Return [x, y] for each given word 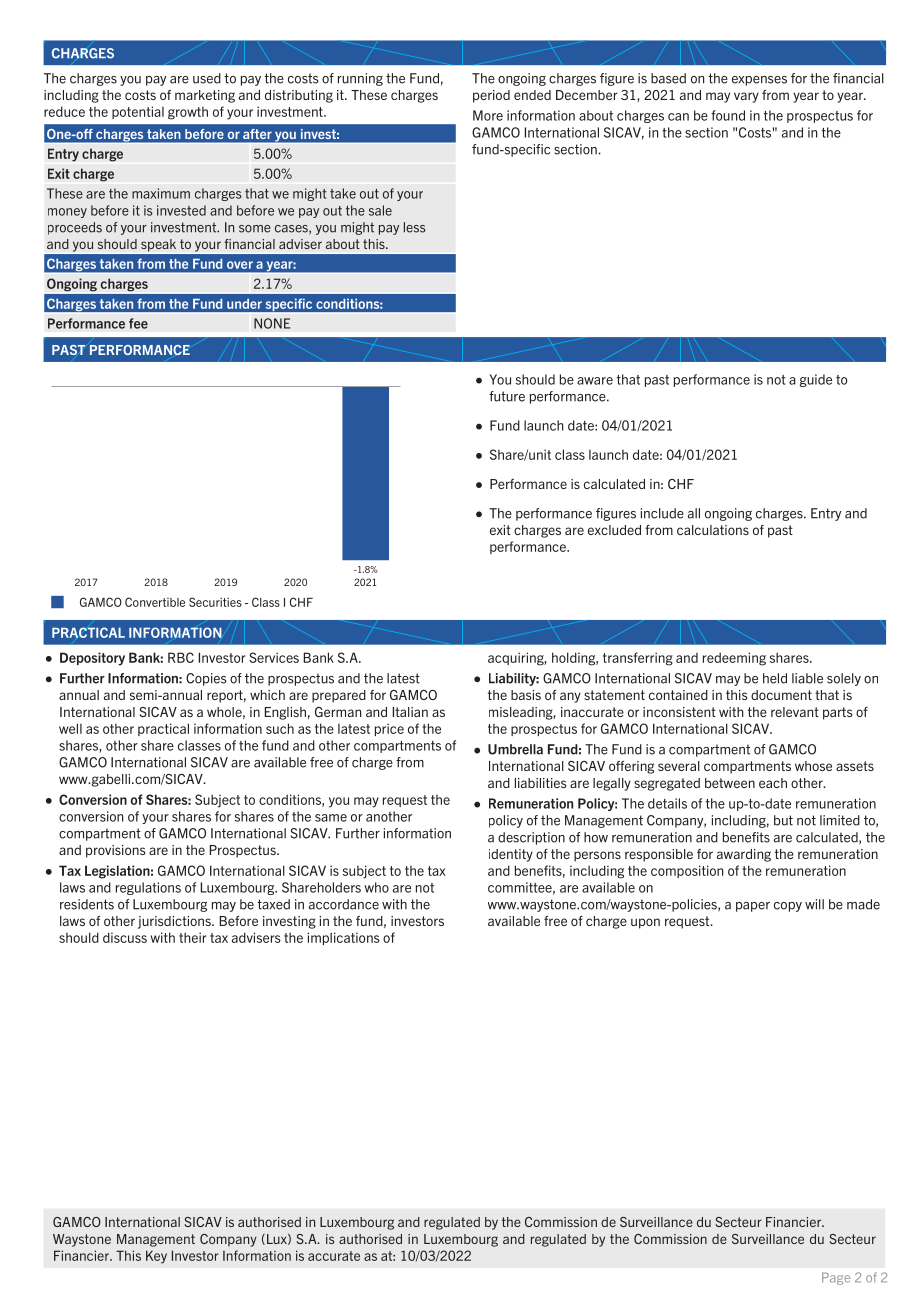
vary [746, 97]
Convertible [155, 602]
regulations [148, 888]
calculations [713, 530]
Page [836, 1278]
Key [156, 1257]
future [507, 396]
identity [511, 855]
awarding [744, 855]
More [488, 115]
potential [138, 112]
